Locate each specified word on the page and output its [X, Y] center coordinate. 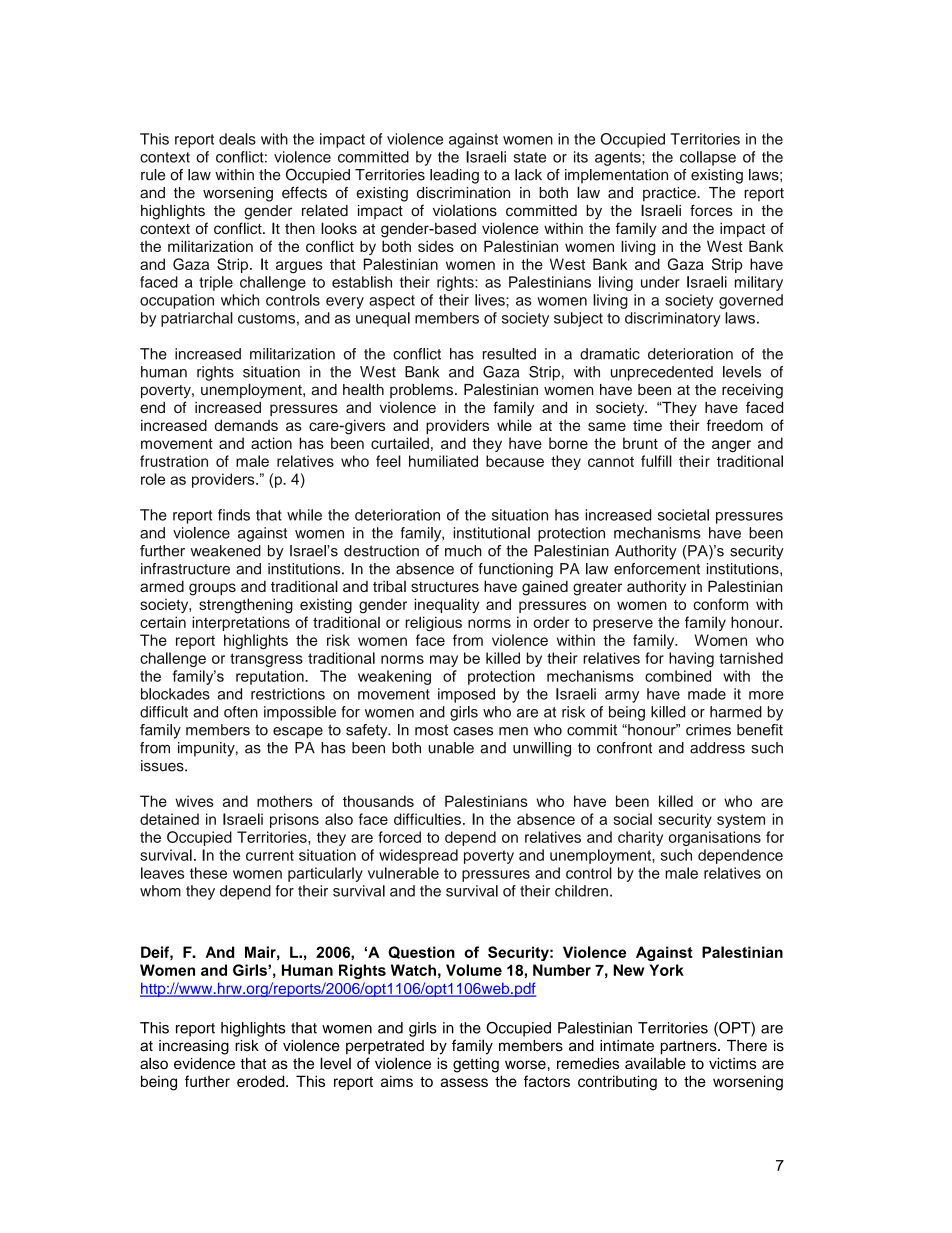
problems [421, 390]
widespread [418, 856]
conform [720, 604]
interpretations [241, 623]
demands [246, 425]
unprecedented [662, 373]
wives [194, 801]
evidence [204, 1063]
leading [454, 176]
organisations [715, 838]
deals [237, 139]
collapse [708, 158]
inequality [447, 605]
